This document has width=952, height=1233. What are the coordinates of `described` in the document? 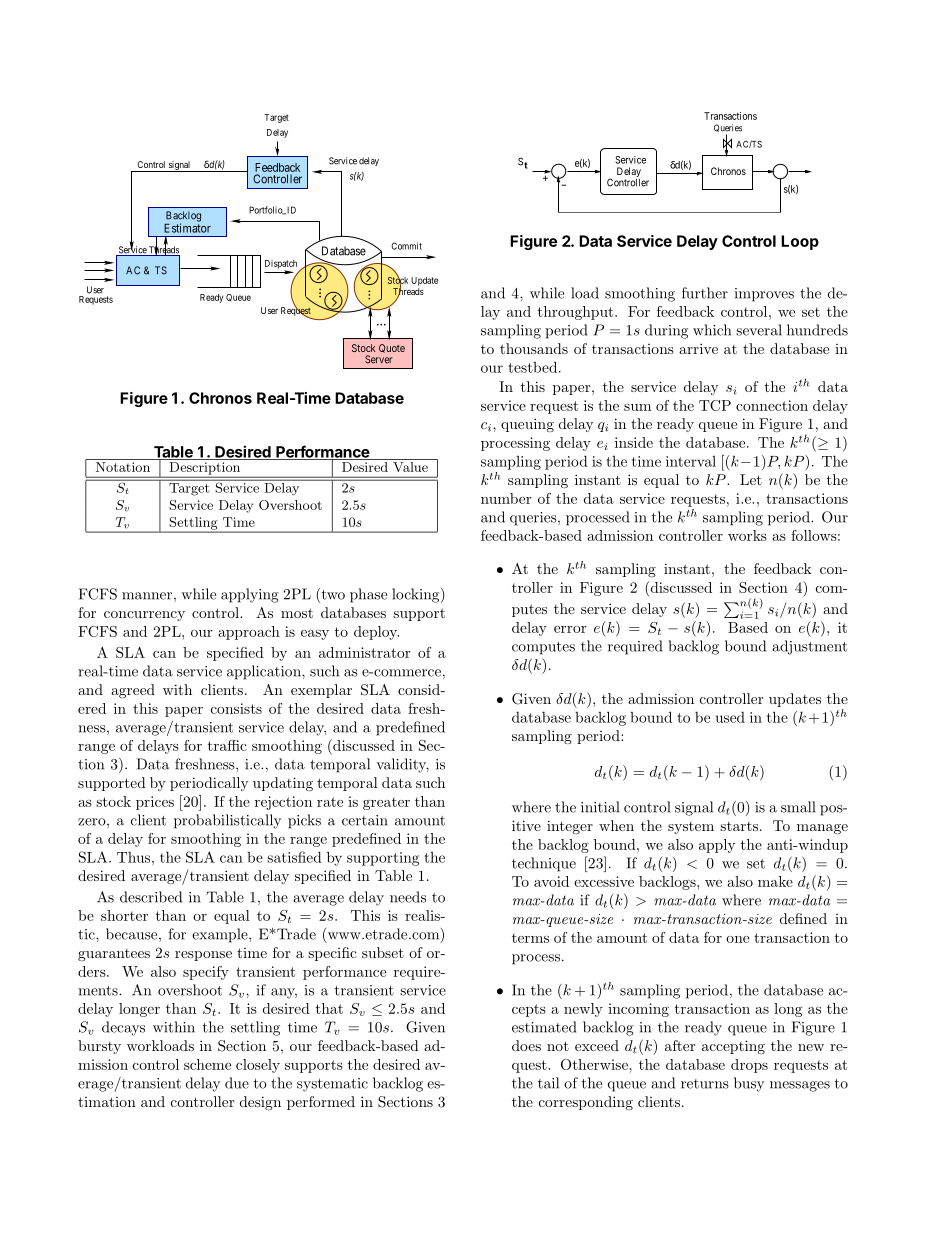 It's located at (151, 897).
